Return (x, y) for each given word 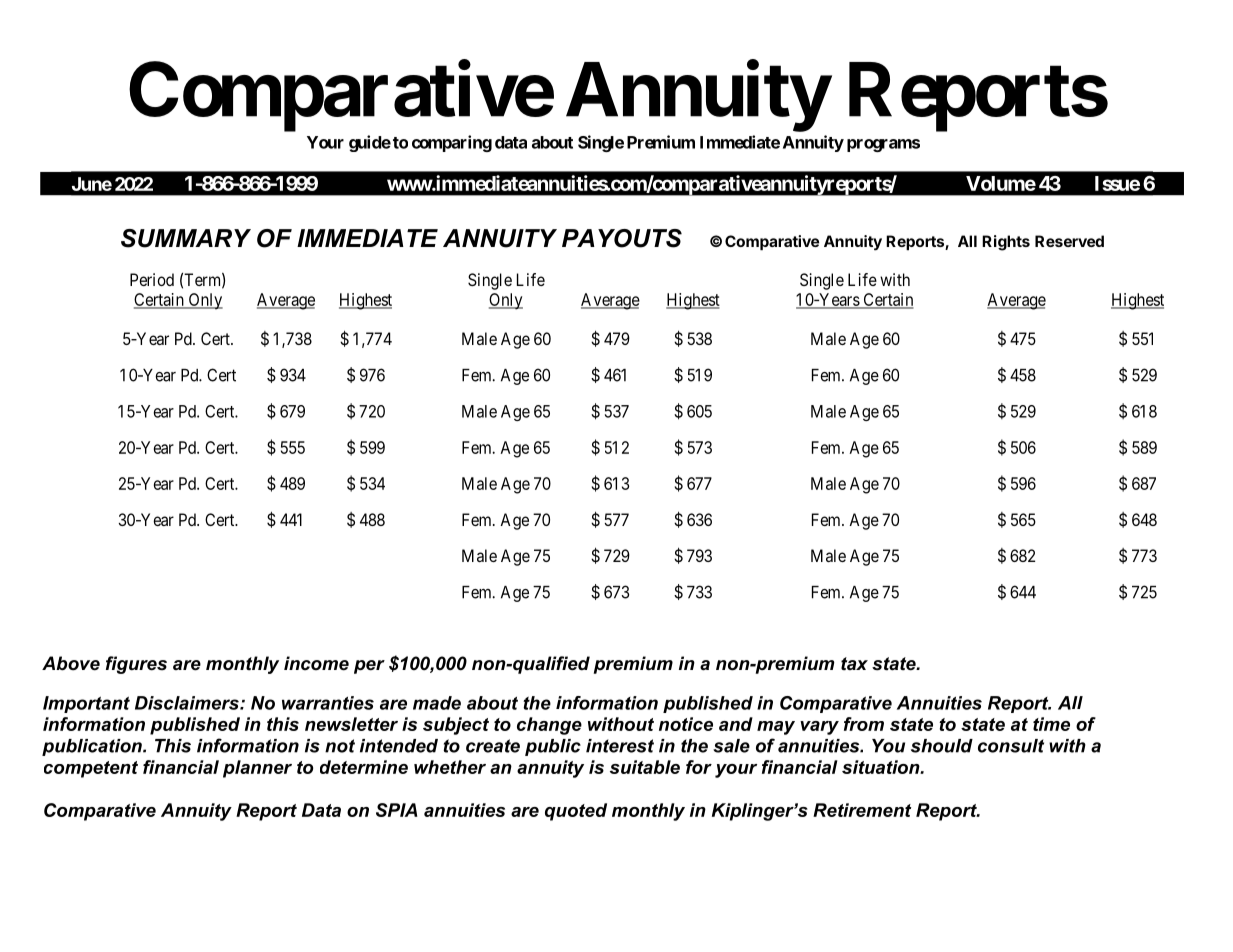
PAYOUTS (622, 238)
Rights (1006, 243)
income (316, 663)
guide (370, 143)
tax (854, 664)
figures (136, 665)
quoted (576, 812)
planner (257, 769)
